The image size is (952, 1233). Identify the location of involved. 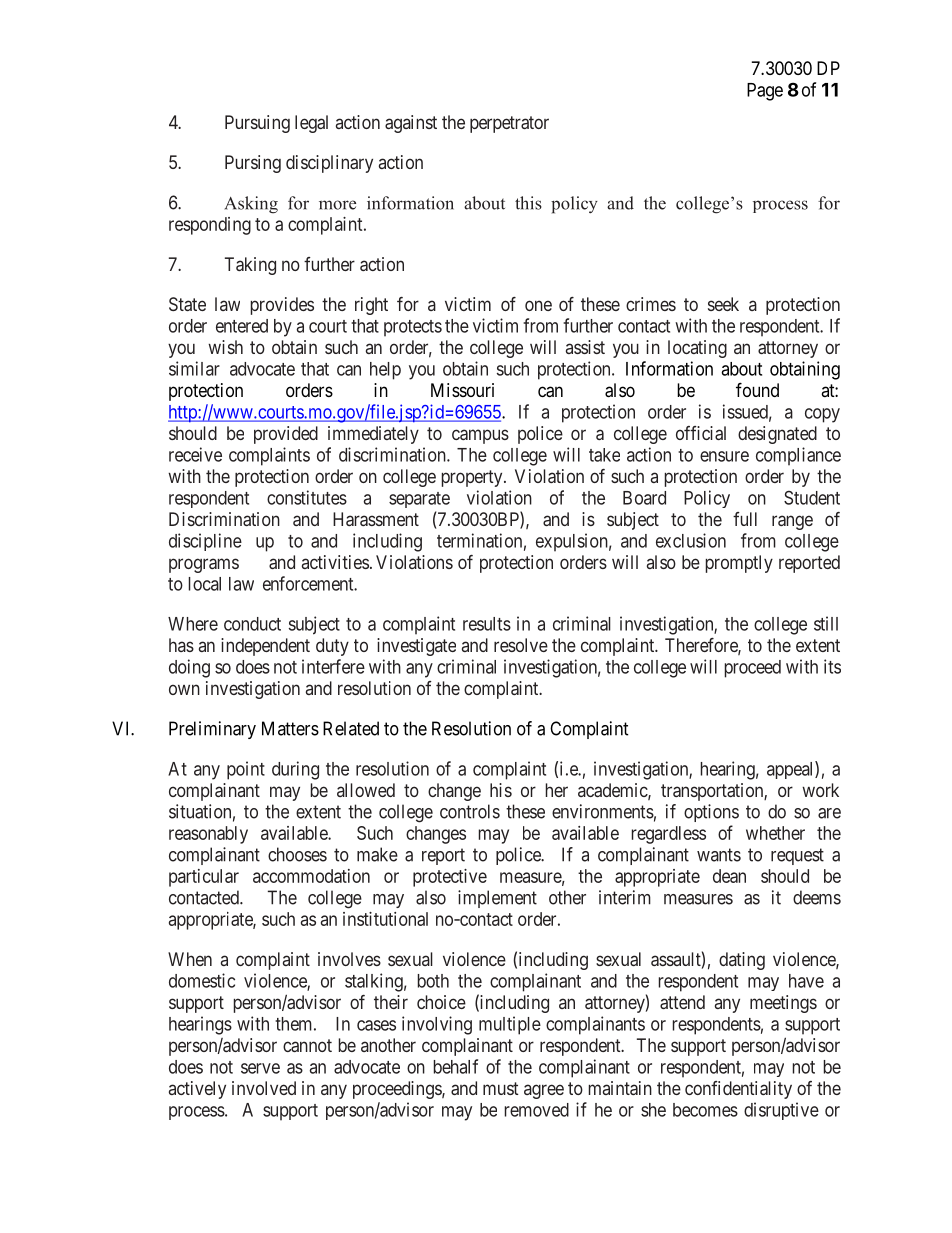
(264, 1088).
